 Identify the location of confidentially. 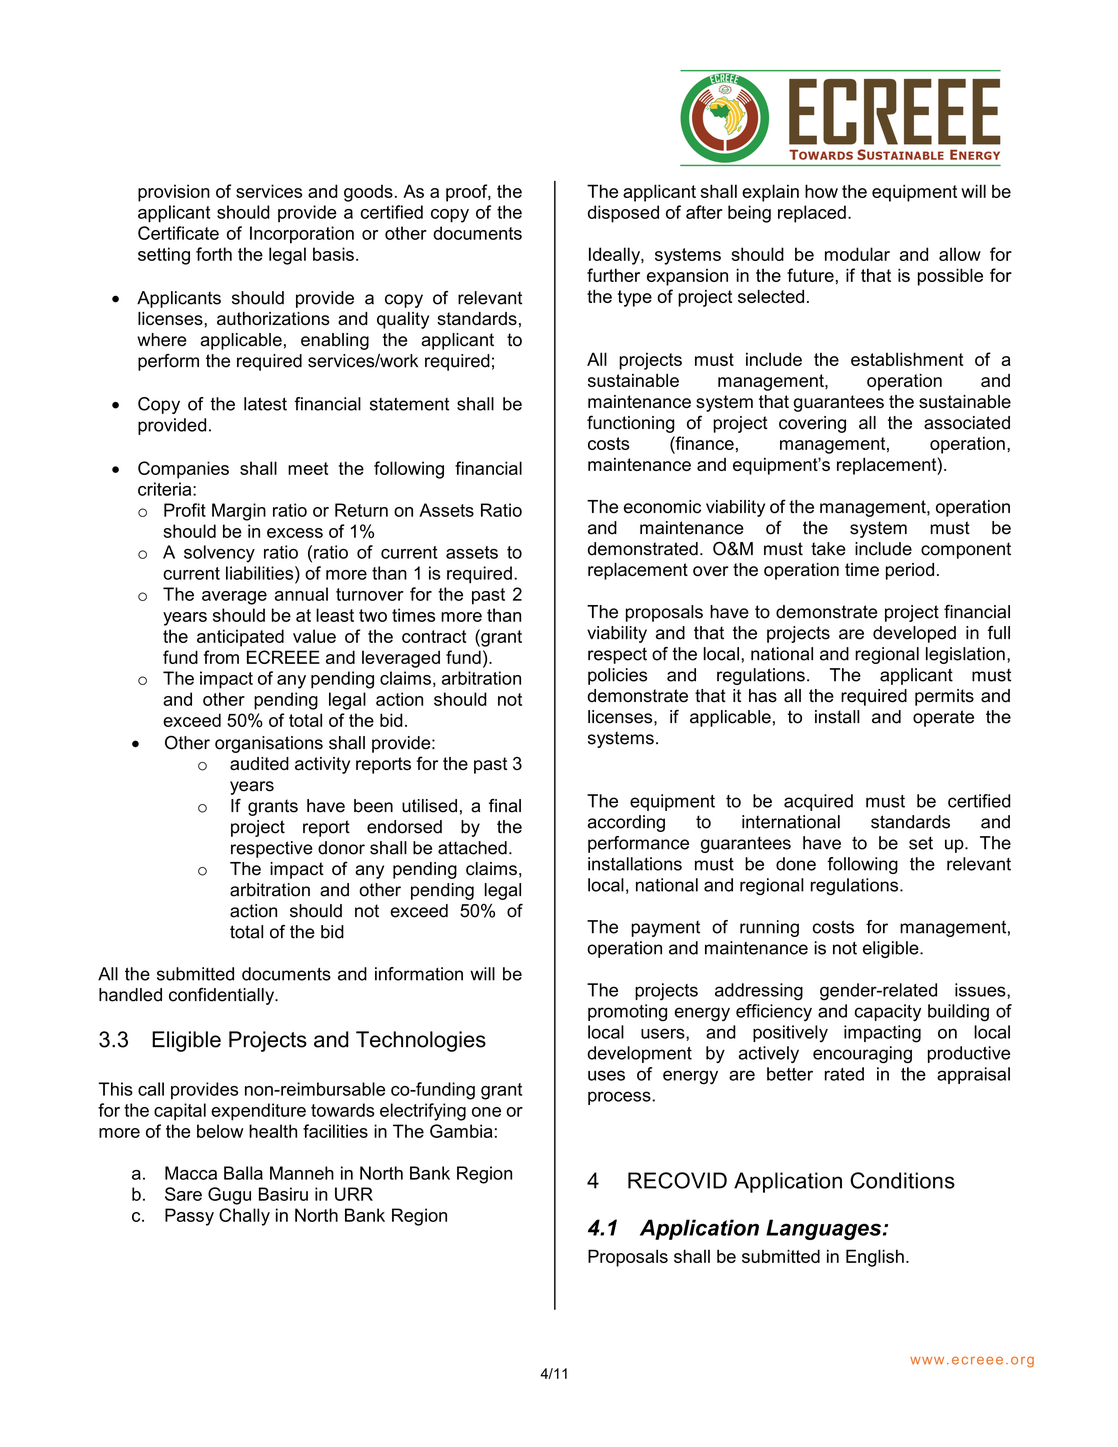
(223, 996).
